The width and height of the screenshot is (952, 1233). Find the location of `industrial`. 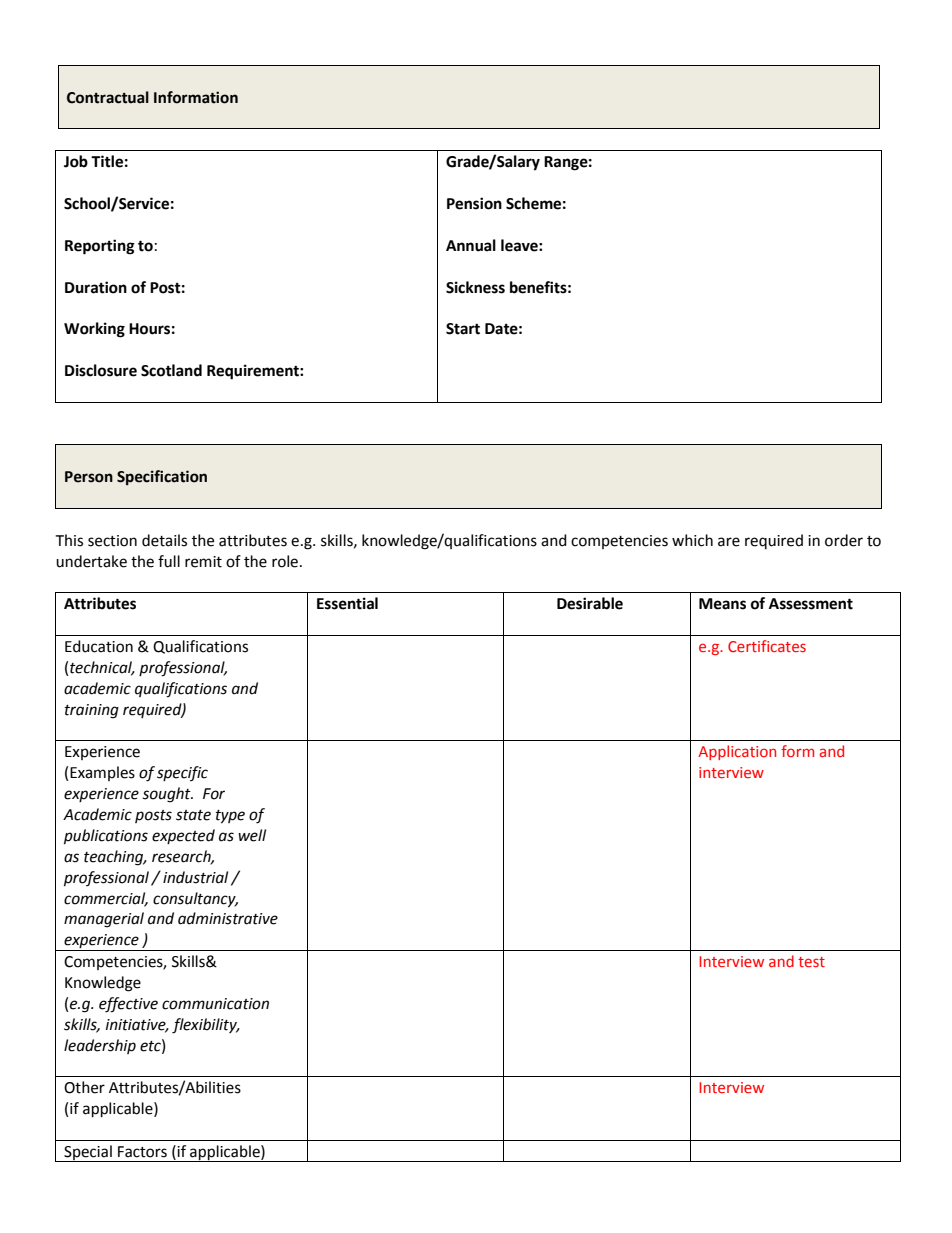

industrial is located at coordinates (195, 877).
